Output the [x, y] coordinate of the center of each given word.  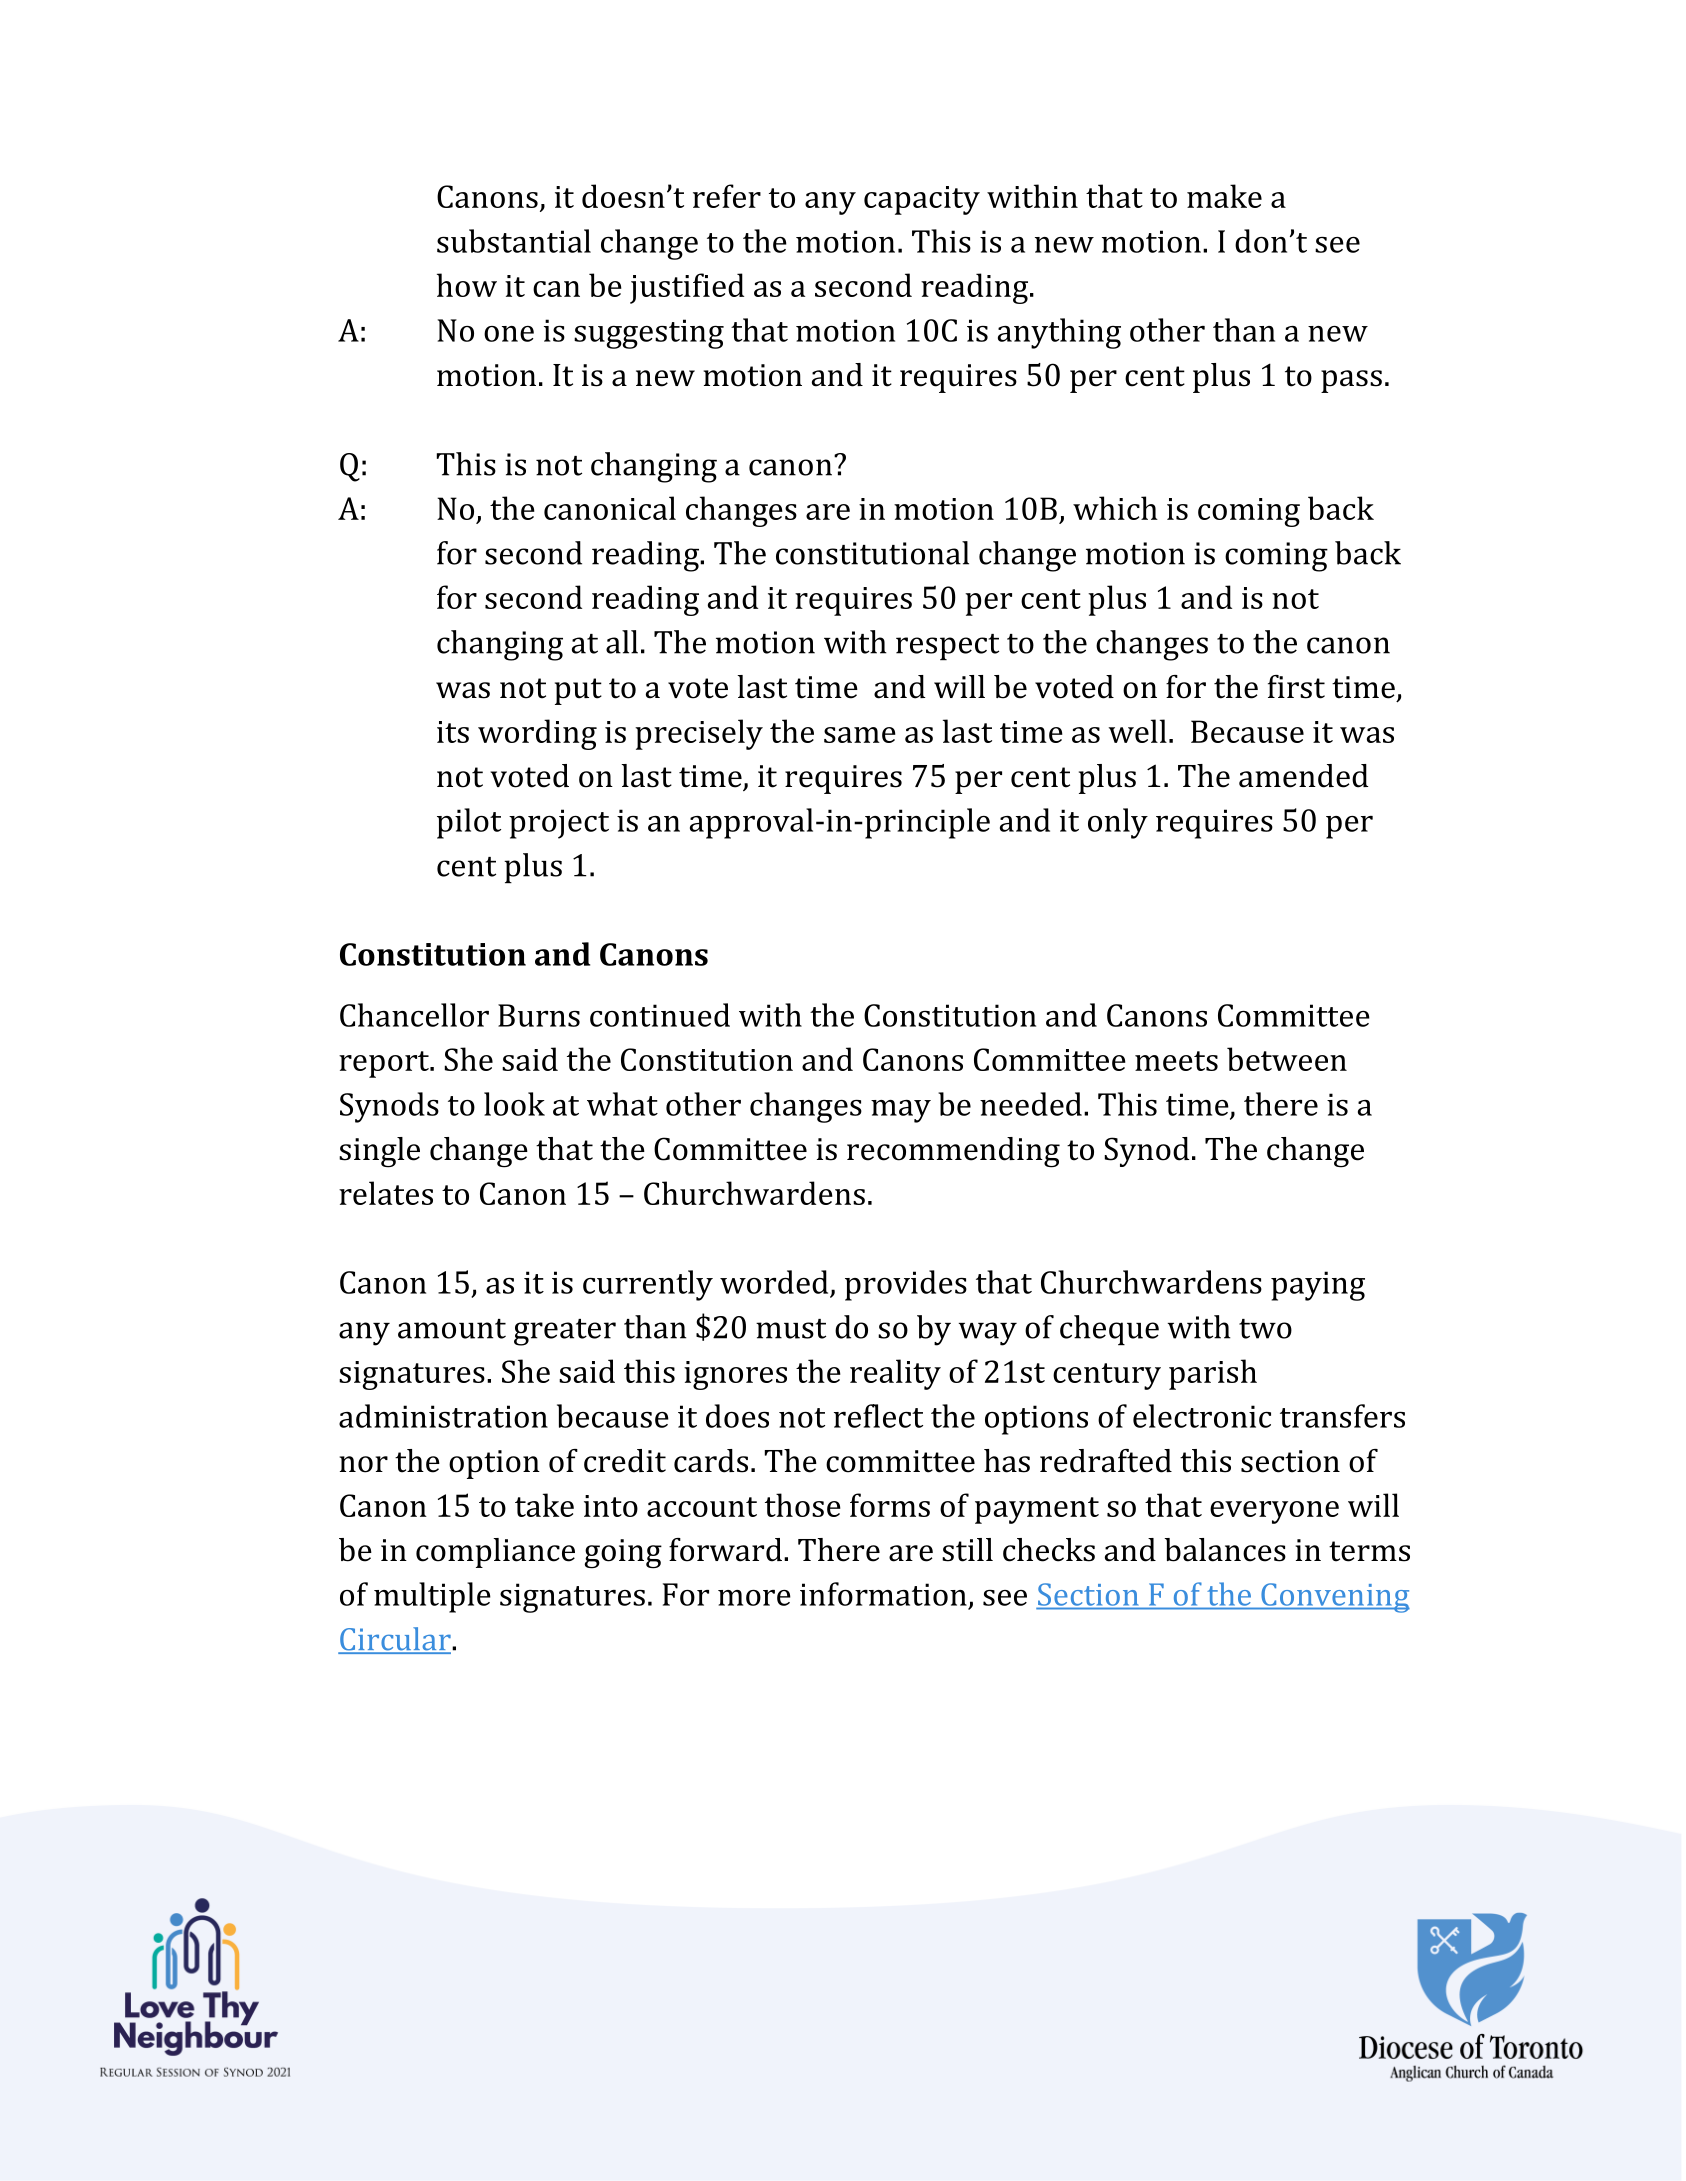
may [901, 1111]
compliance [495, 1553]
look [514, 1104]
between [1287, 1059]
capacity [922, 200]
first [1296, 687]
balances [1225, 1550]
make [1224, 196]
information [883, 1594]
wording [537, 734]
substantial [514, 241]
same [860, 735]
